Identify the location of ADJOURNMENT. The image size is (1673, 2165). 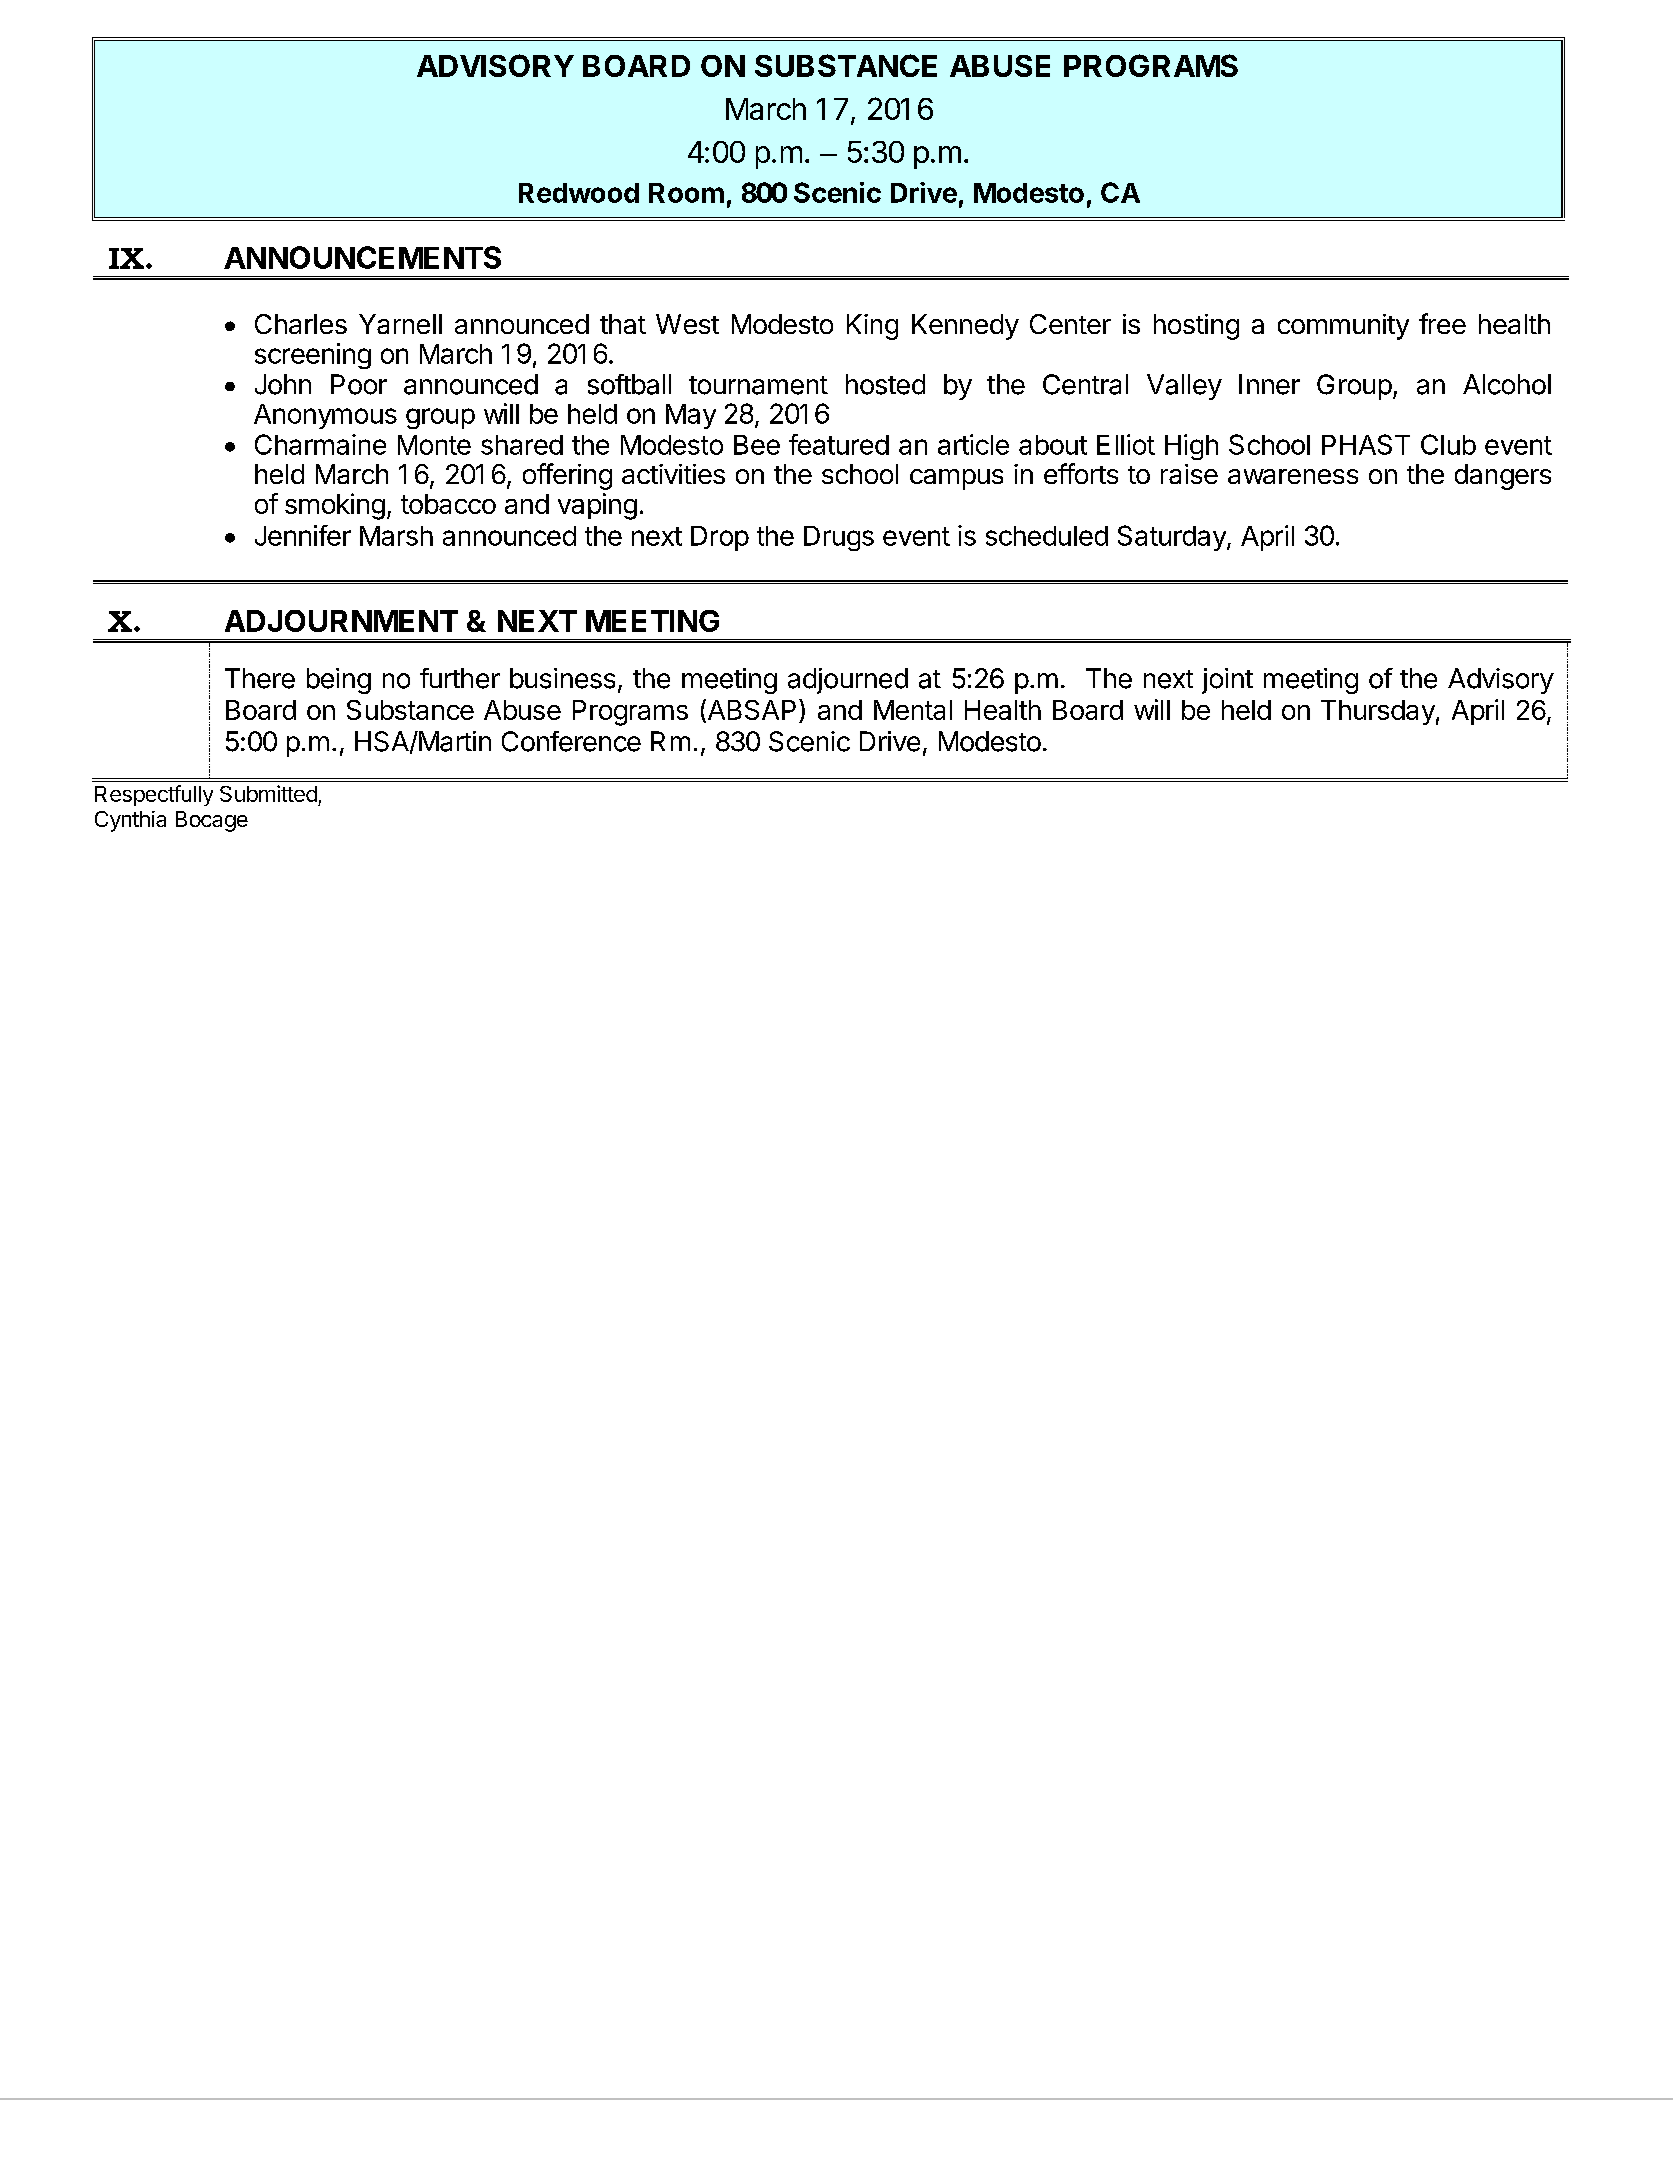
(341, 621).
